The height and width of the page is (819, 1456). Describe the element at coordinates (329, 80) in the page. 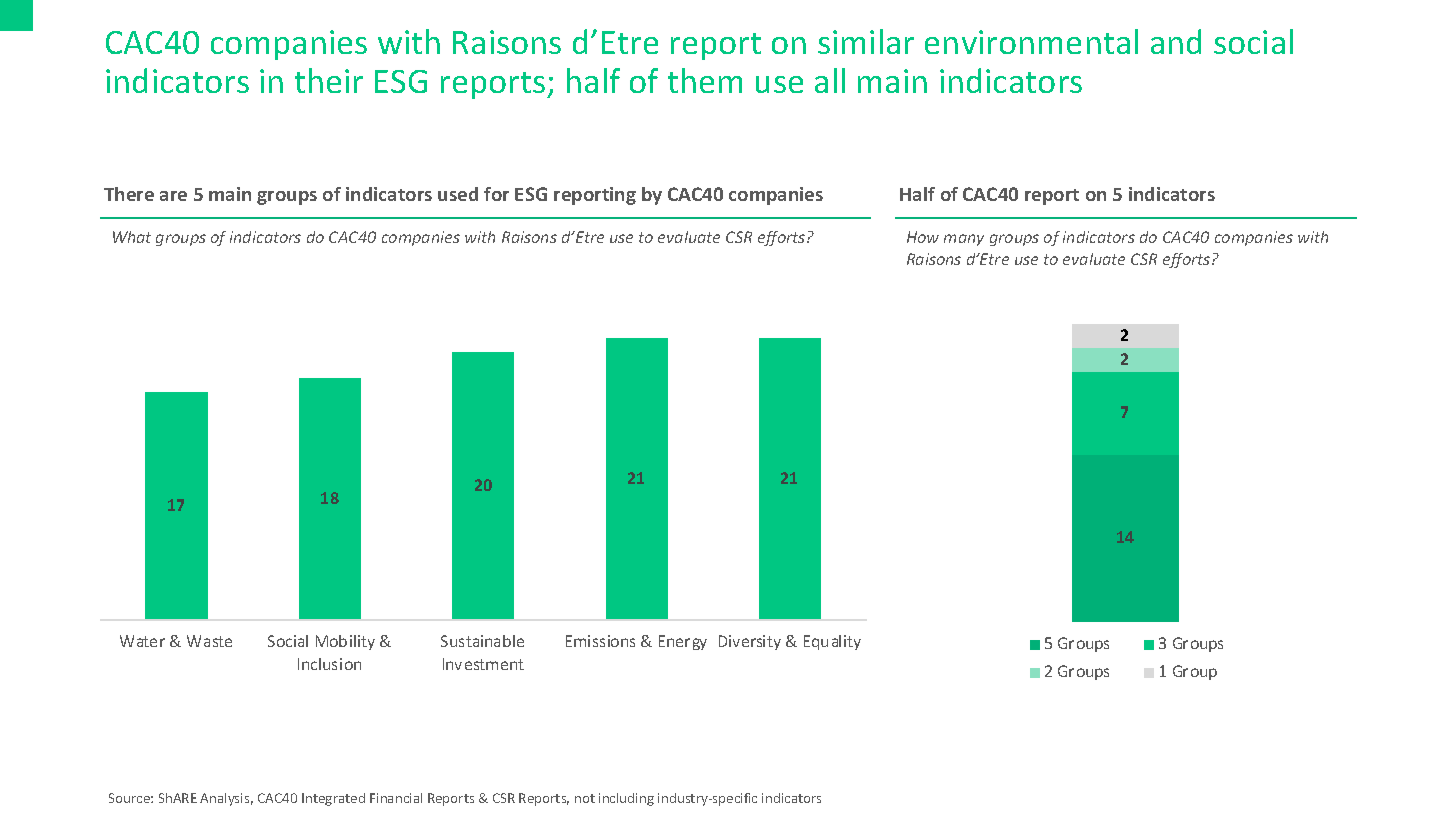

I see `their` at that location.
